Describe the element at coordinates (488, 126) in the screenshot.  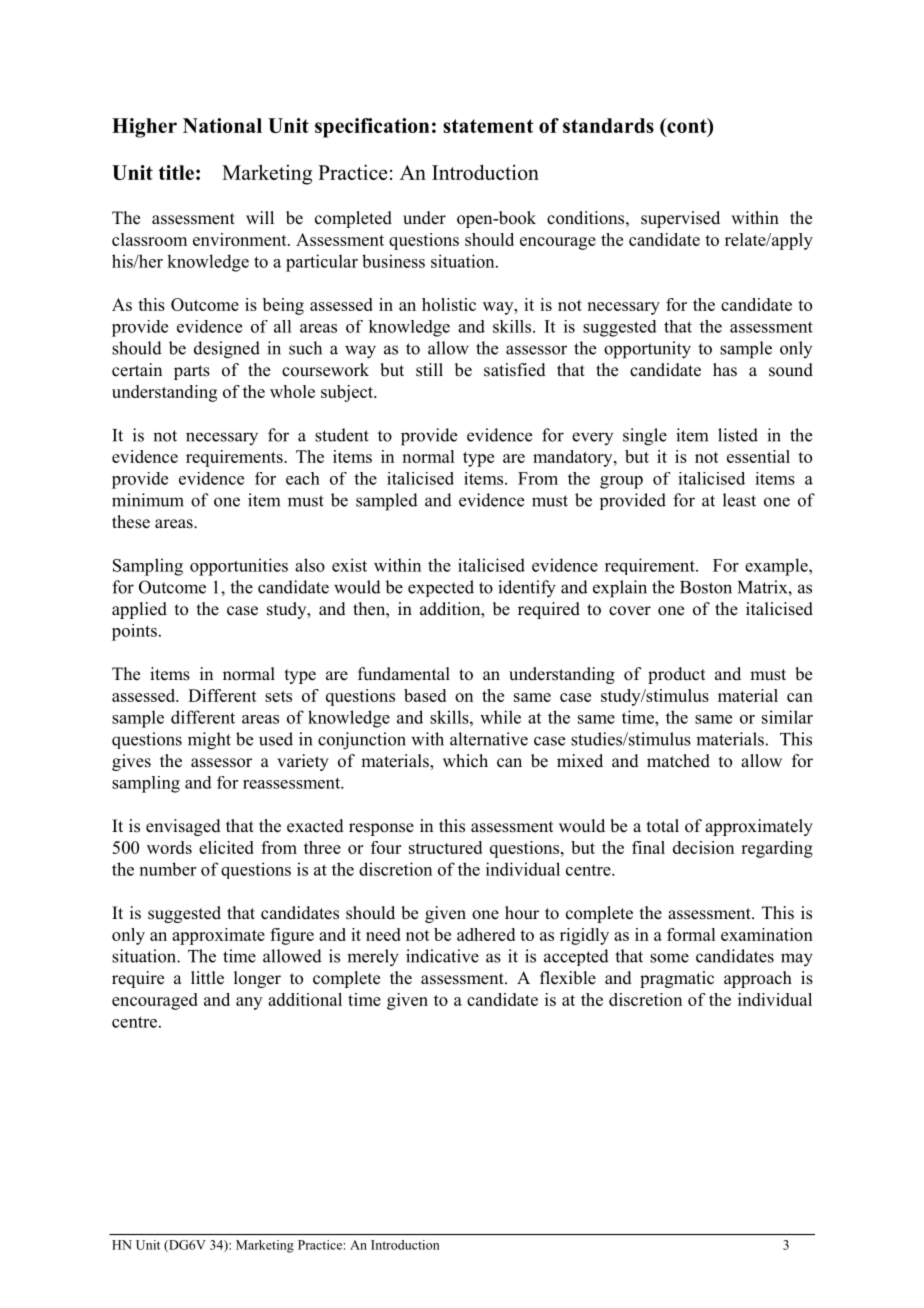
I see `statement` at that location.
